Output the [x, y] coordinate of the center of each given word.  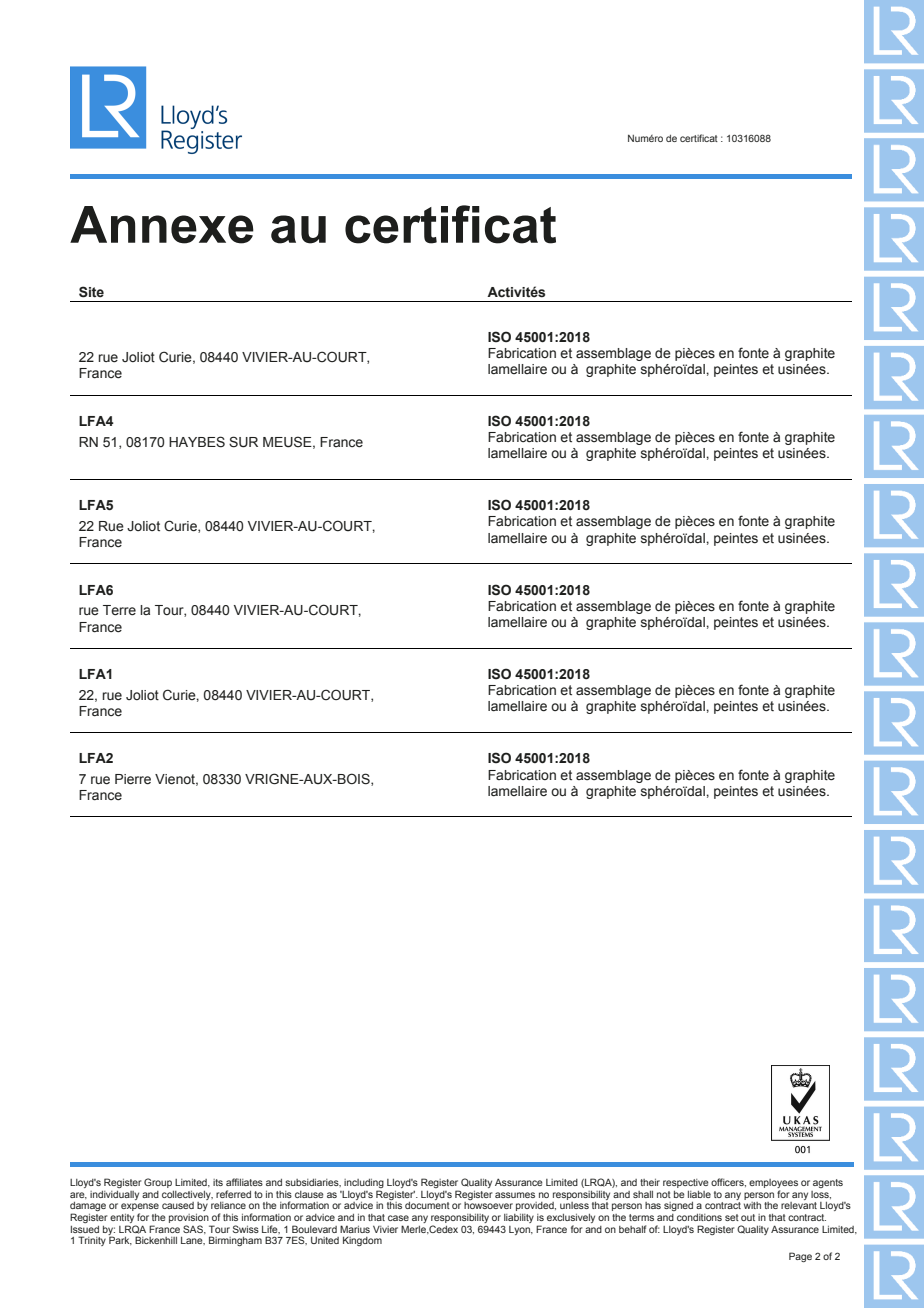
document [427, 1205]
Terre [119, 610]
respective [686, 1183]
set [732, 1217]
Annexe [162, 225]
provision [189, 1218]
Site [91, 292]
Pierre [133, 779]
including [364, 1185]
